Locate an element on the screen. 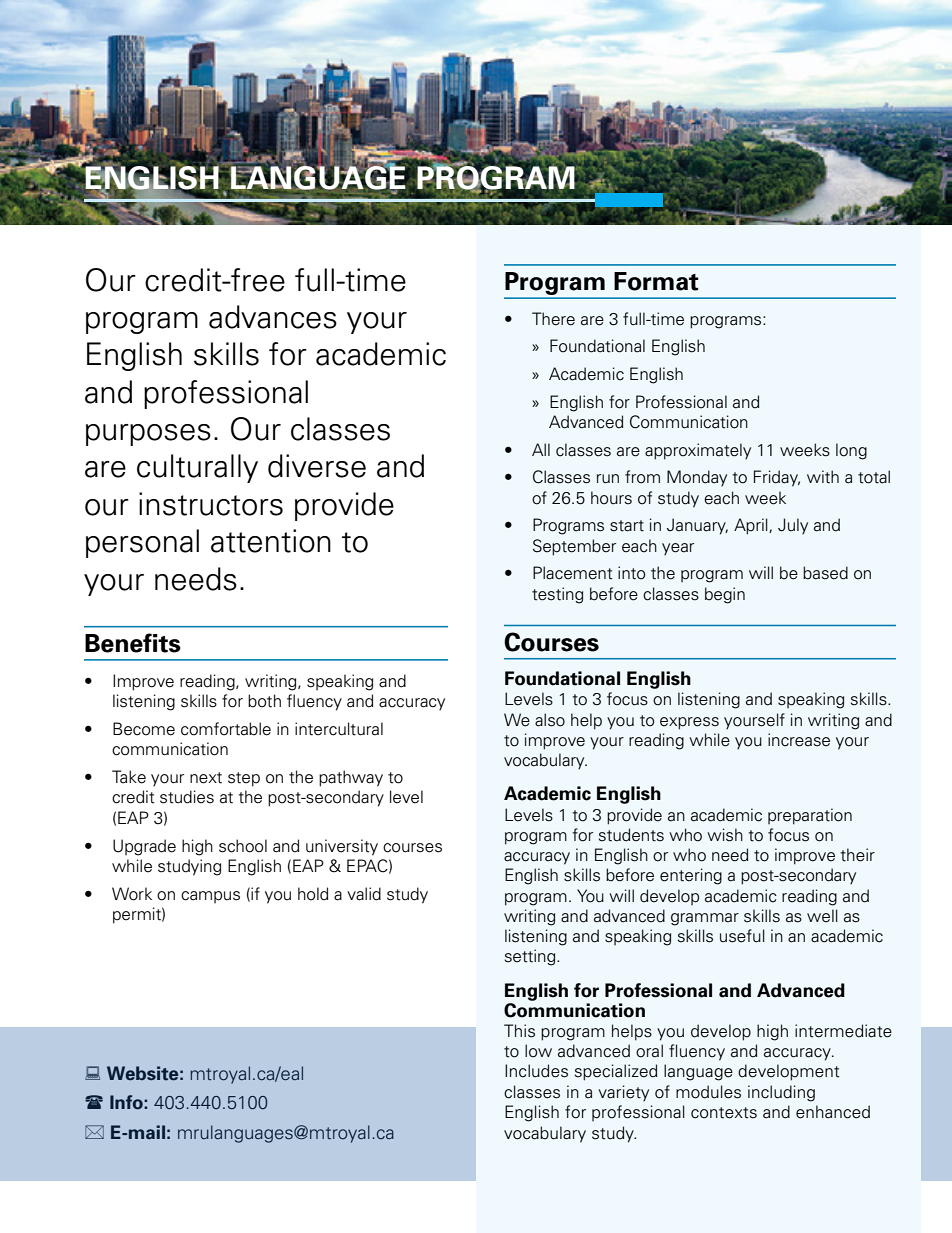 The image size is (952, 1233). Format is located at coordinates (656, 281).
